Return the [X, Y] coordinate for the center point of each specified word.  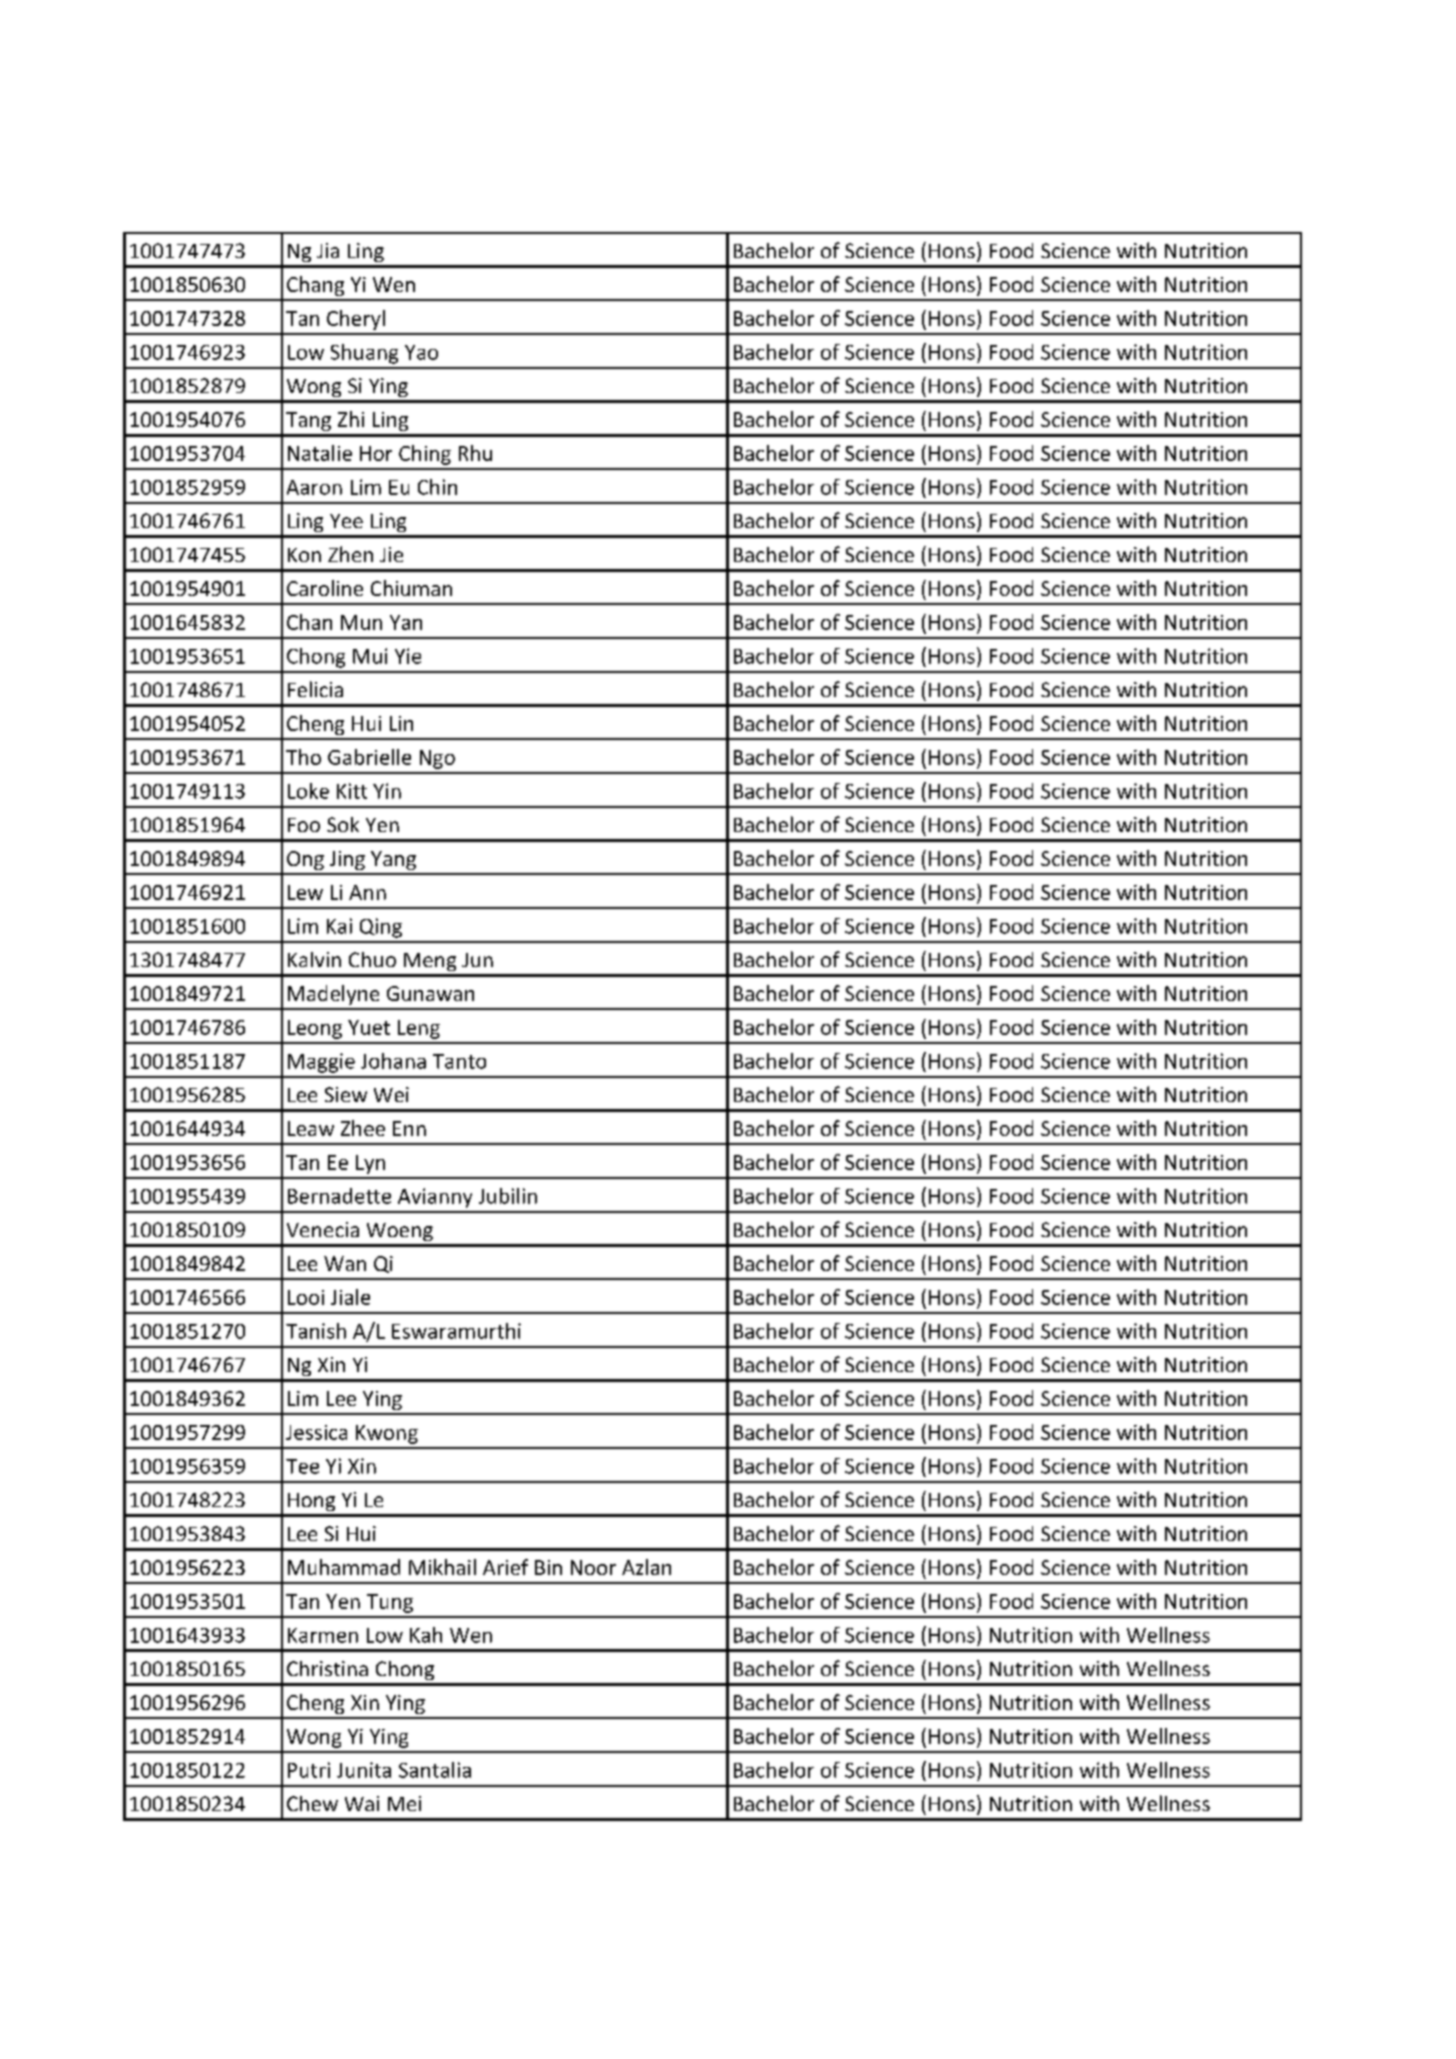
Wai [362, 1803]
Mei [404, 1803]
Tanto [459, 1061]
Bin [548, 1567]
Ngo [437, 759]
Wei [391, 1094]
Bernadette [339, 1196]
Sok [343, 824]
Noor [593, 1567]
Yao [421, 352]
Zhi [351, 419]
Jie [391, 554]
